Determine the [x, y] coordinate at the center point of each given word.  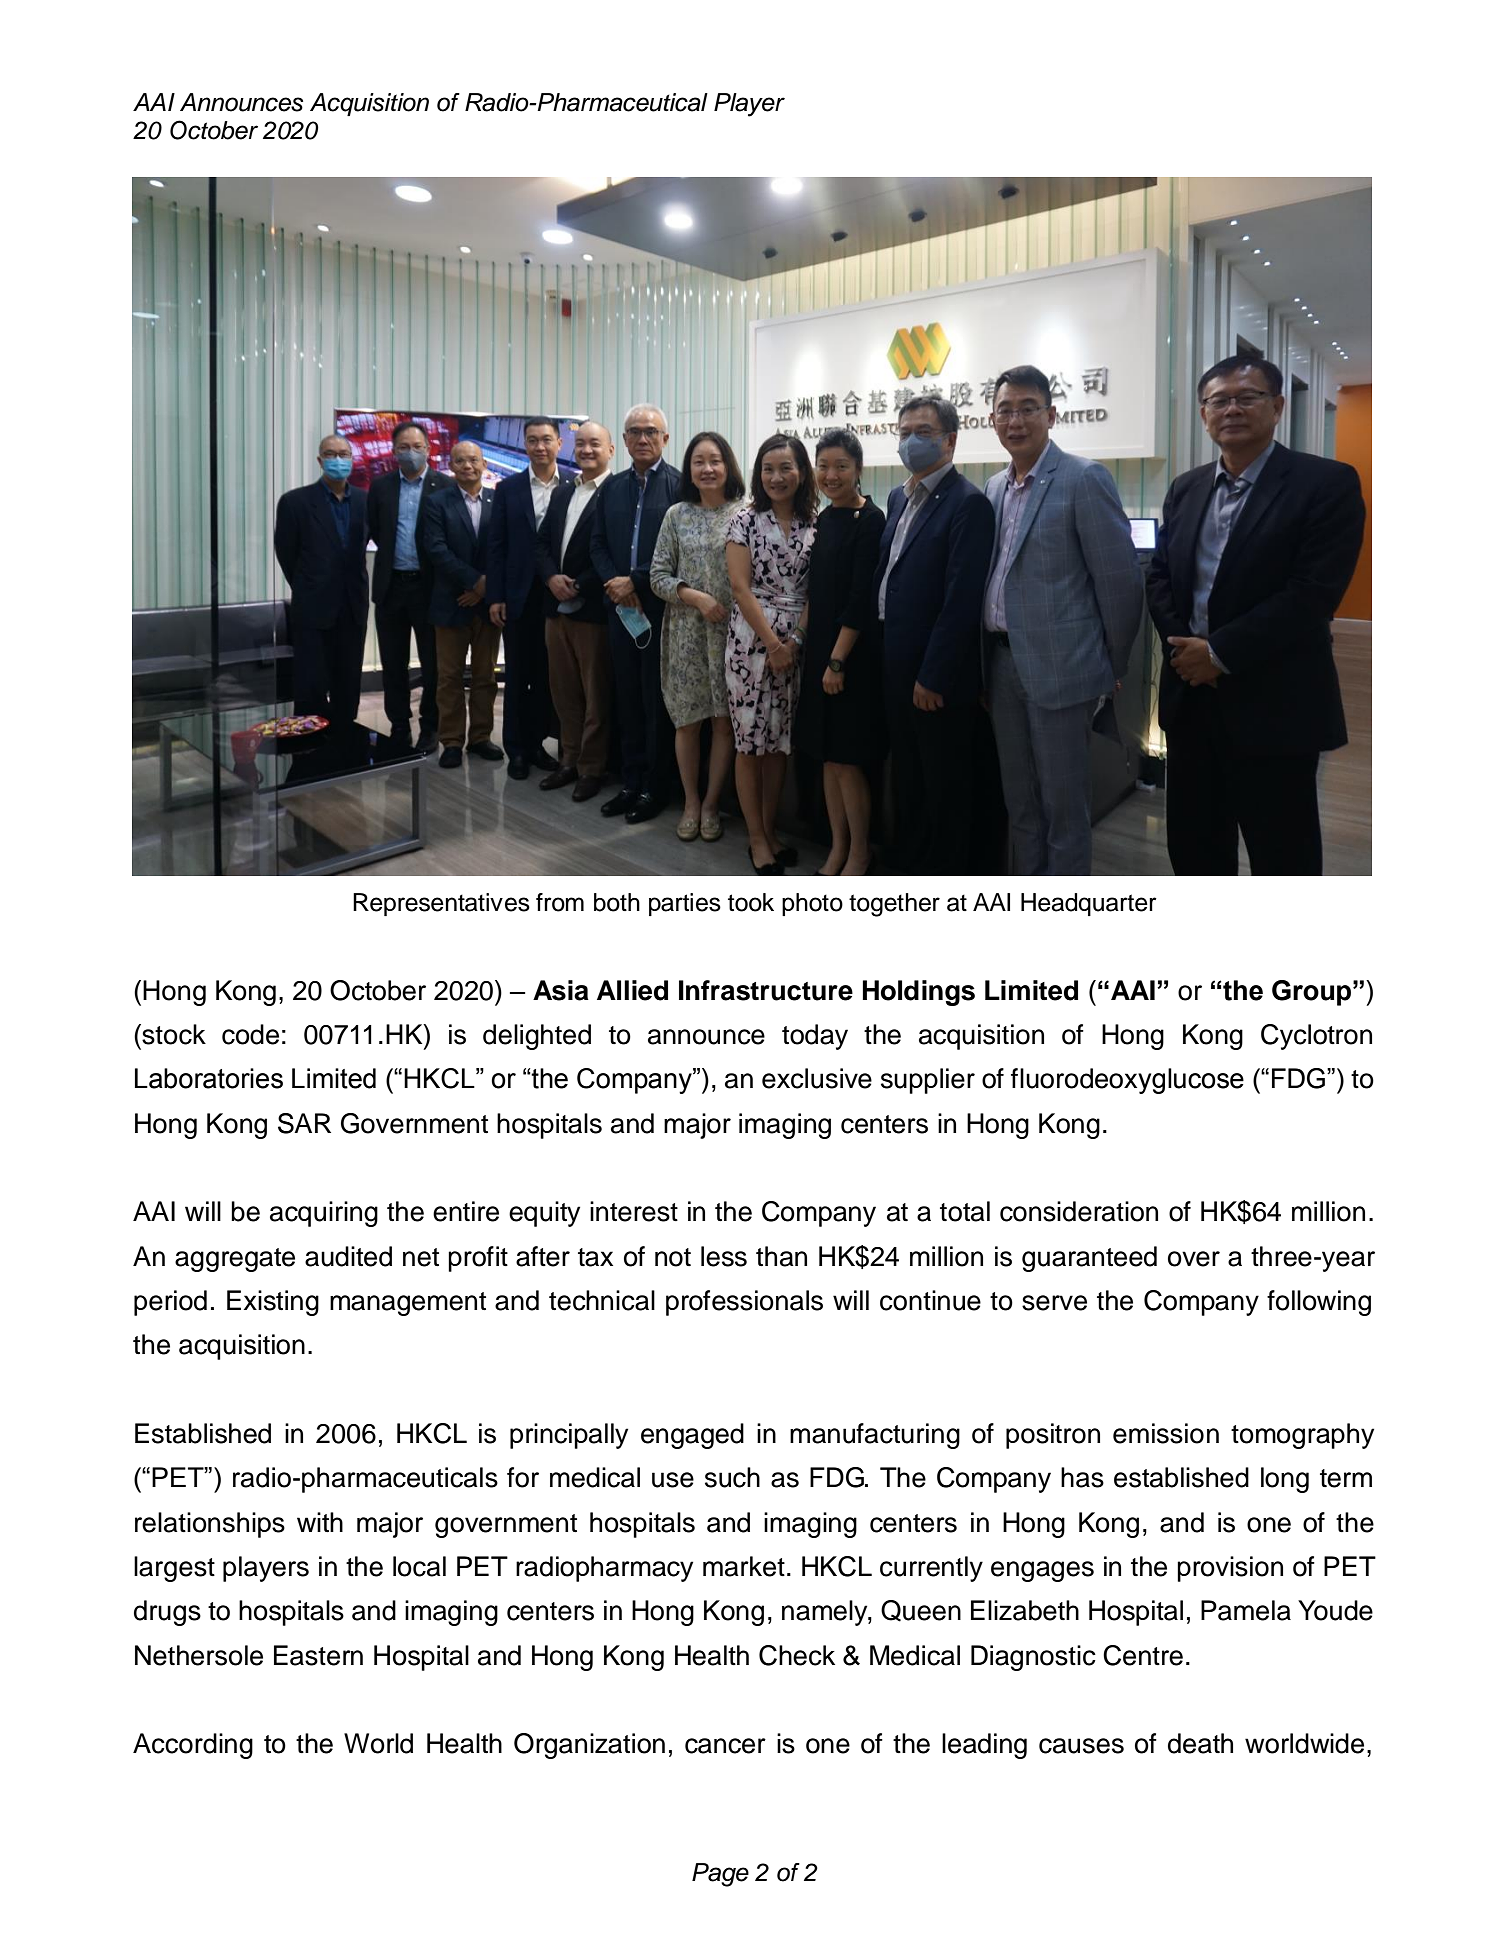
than [781, 1256]
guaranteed [1089, 1259]
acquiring [324, 1214]
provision [1230, 1569]
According [193, 1746]
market [744, 1566]
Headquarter [1089, 904]
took [751, 902]
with [320, 1522]
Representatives [441, 904]
